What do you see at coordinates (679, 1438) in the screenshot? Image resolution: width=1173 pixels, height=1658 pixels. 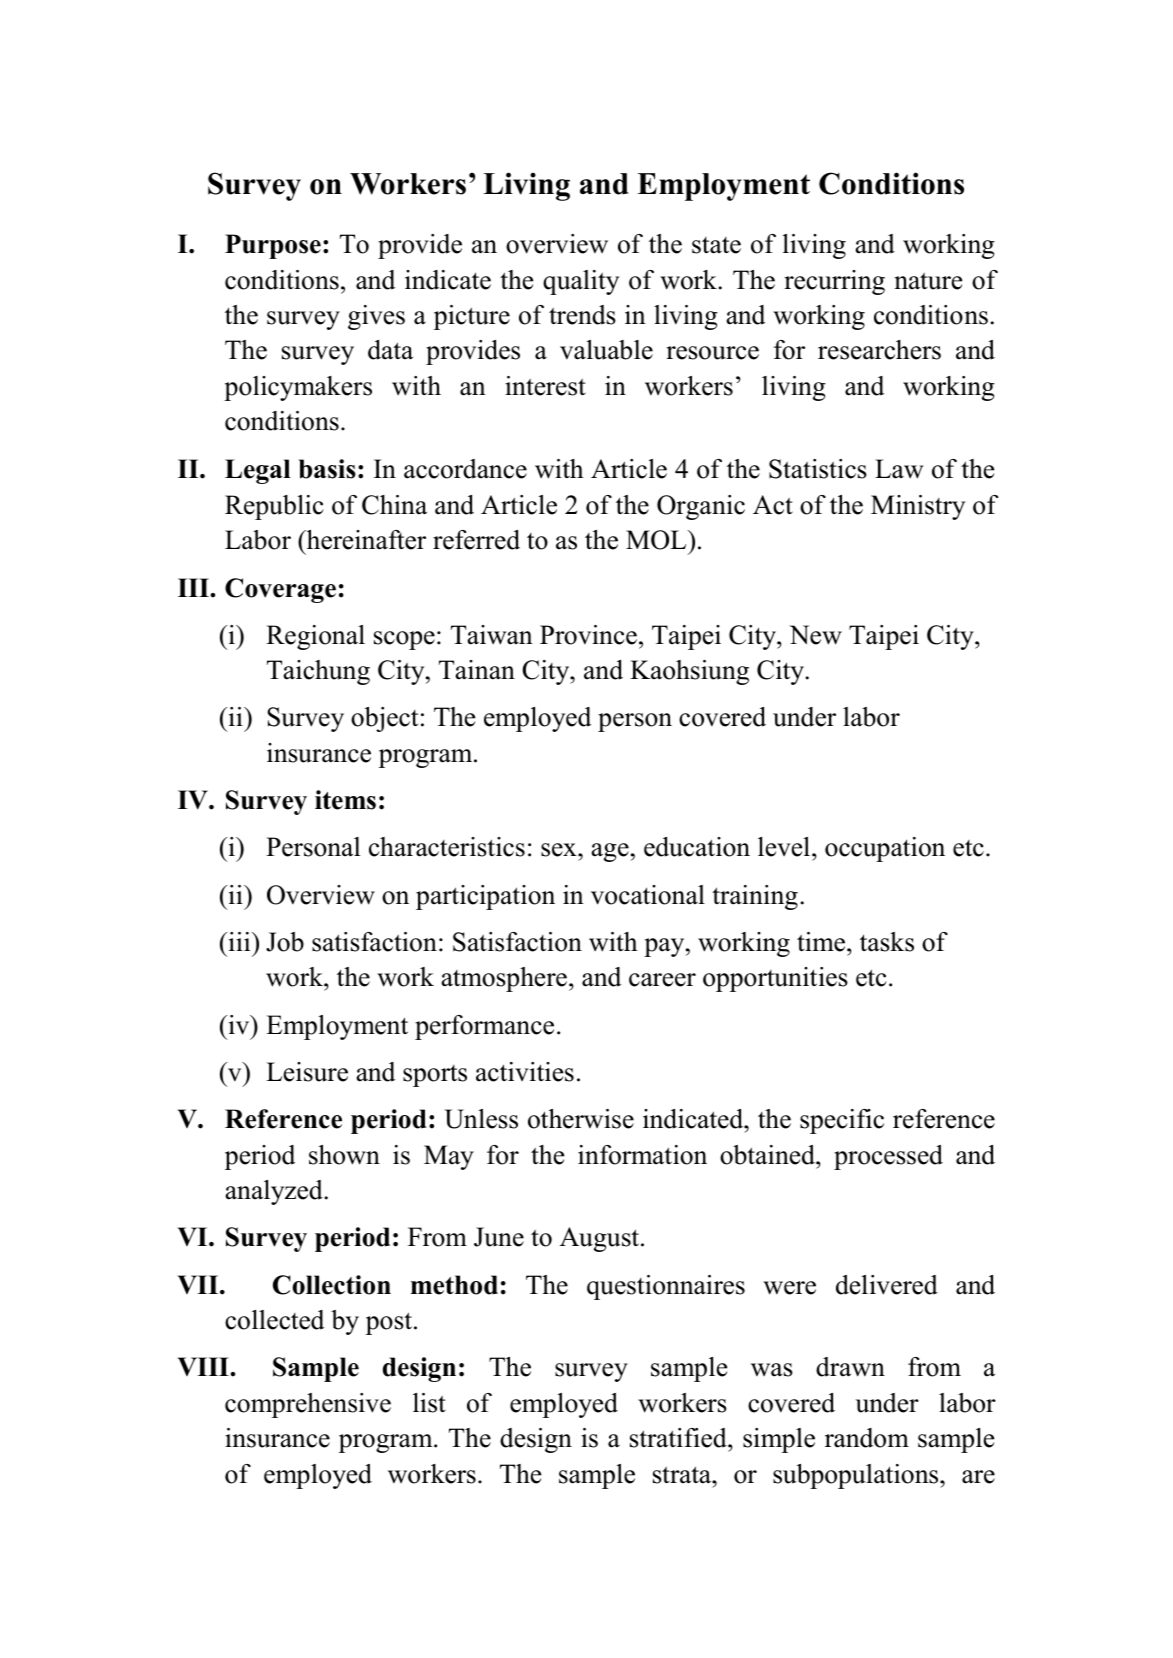 I see `stratified` at bounding box center [679, 1438].
